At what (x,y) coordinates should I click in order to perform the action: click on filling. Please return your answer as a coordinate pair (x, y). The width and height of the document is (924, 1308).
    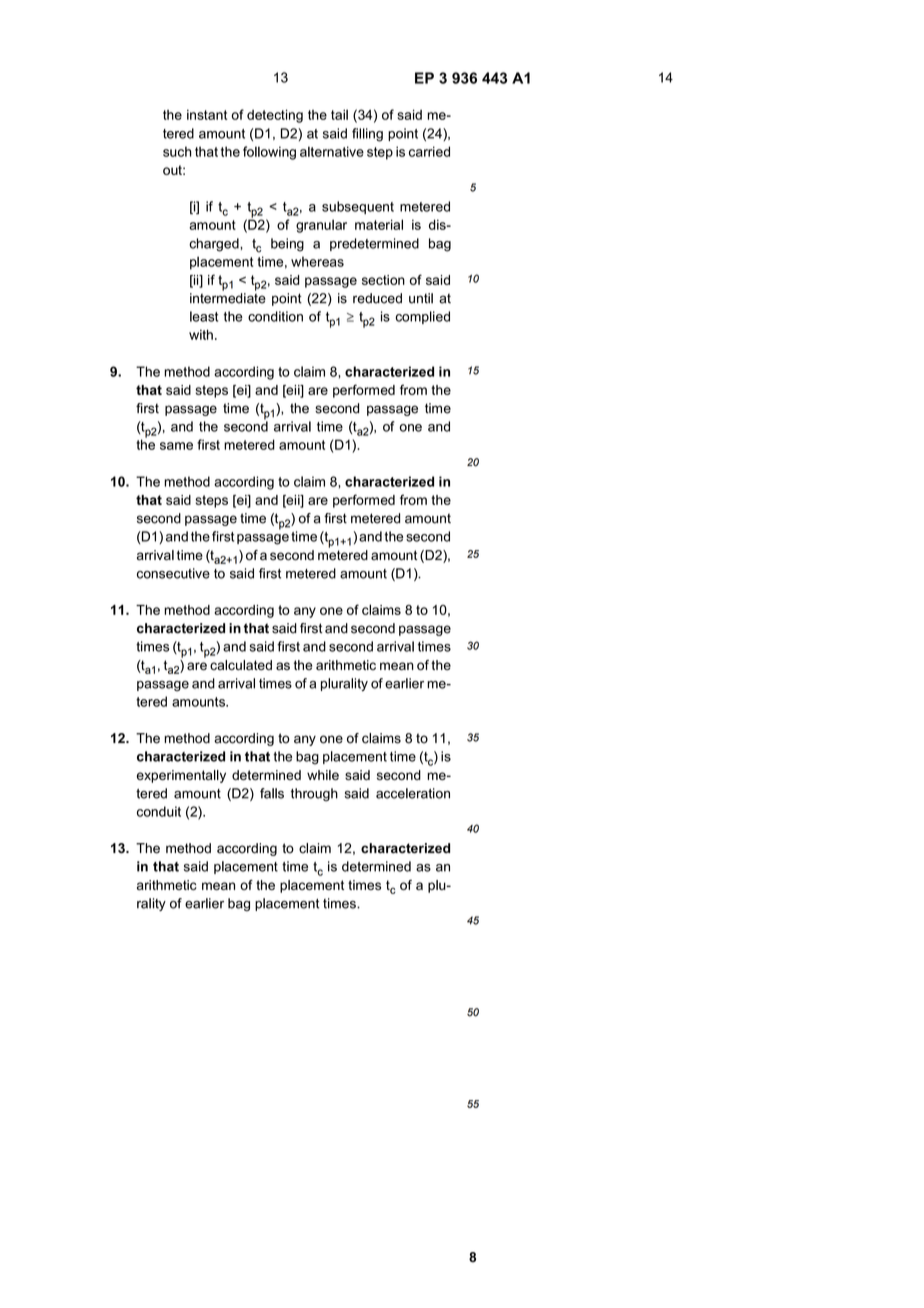
    Looking at the image, I should click on (367, 135).
